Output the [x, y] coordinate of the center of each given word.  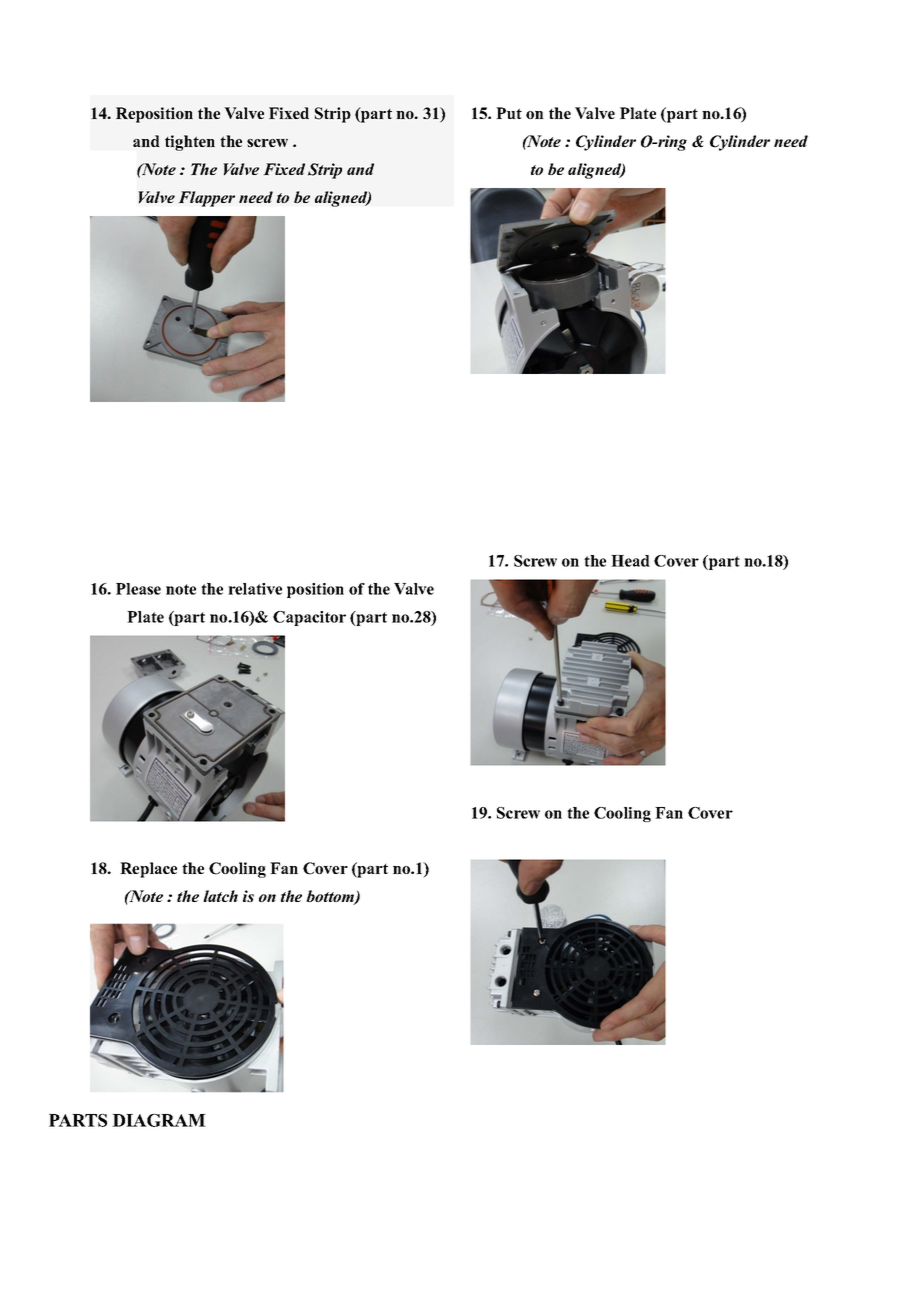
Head [630, 561]
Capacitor [309, 618]
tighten [190, 143]
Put [509, 113]
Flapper [206, 199]
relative [255, 589]
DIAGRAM [159, 1120]
